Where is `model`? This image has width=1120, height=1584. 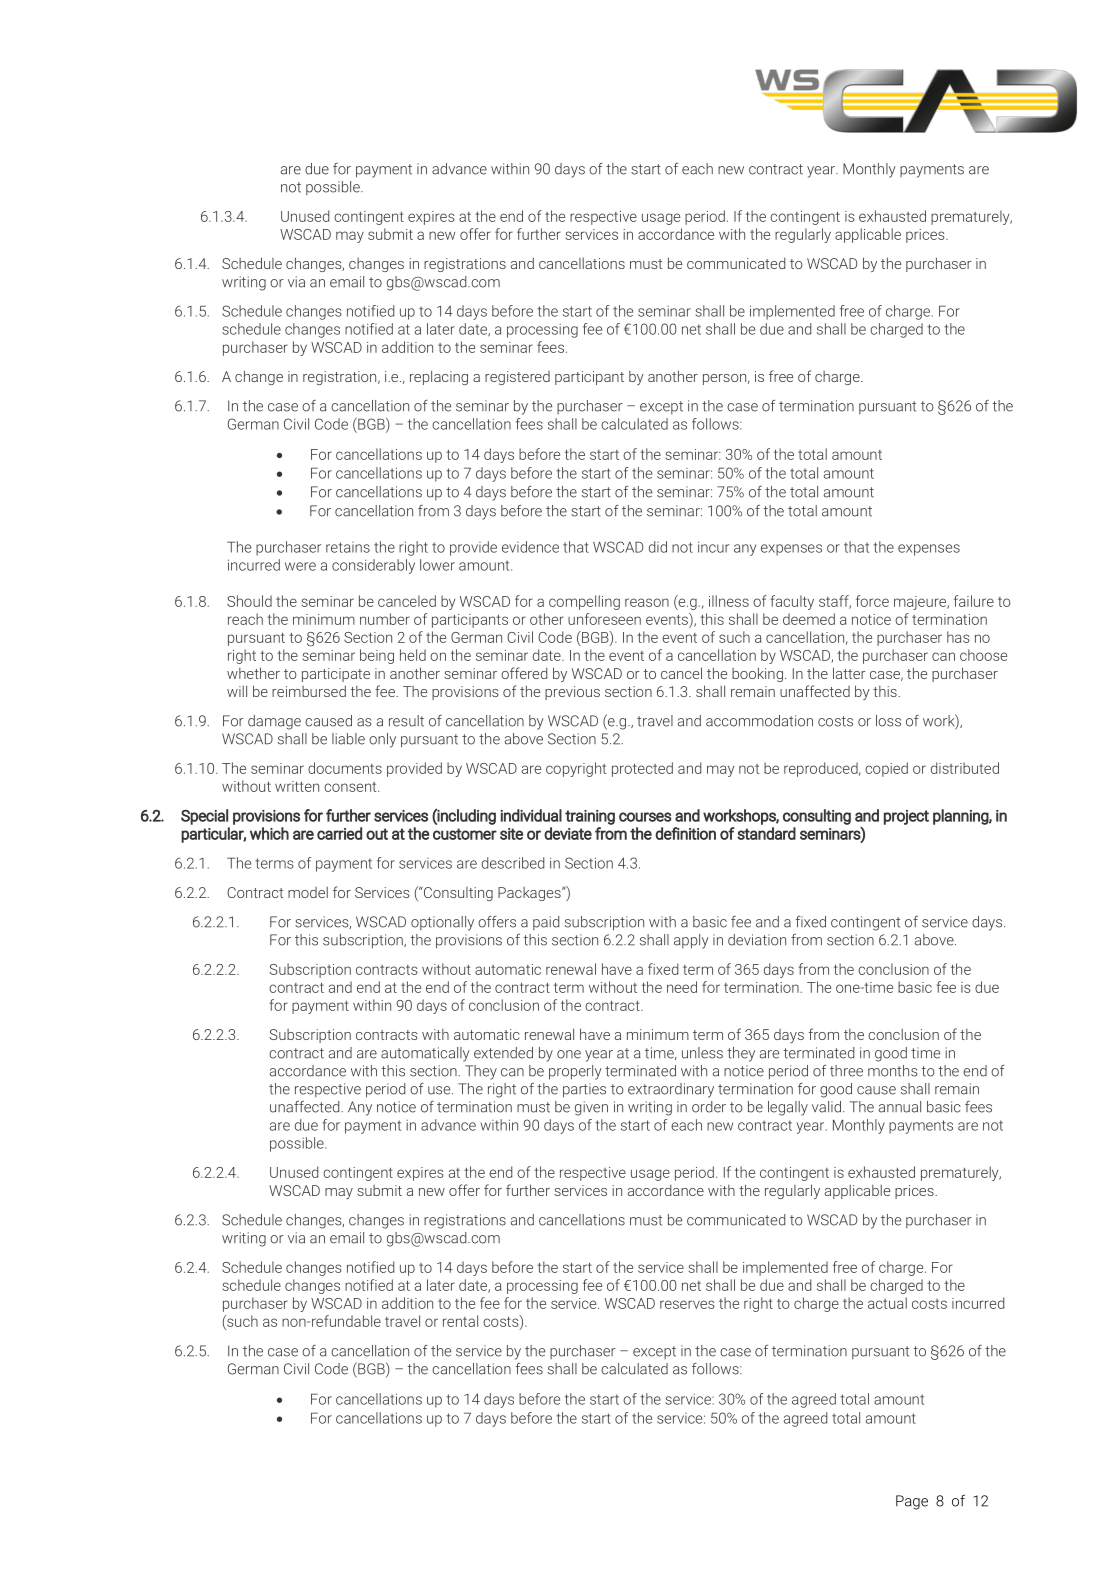
model is located at coordinates (308, 892).
